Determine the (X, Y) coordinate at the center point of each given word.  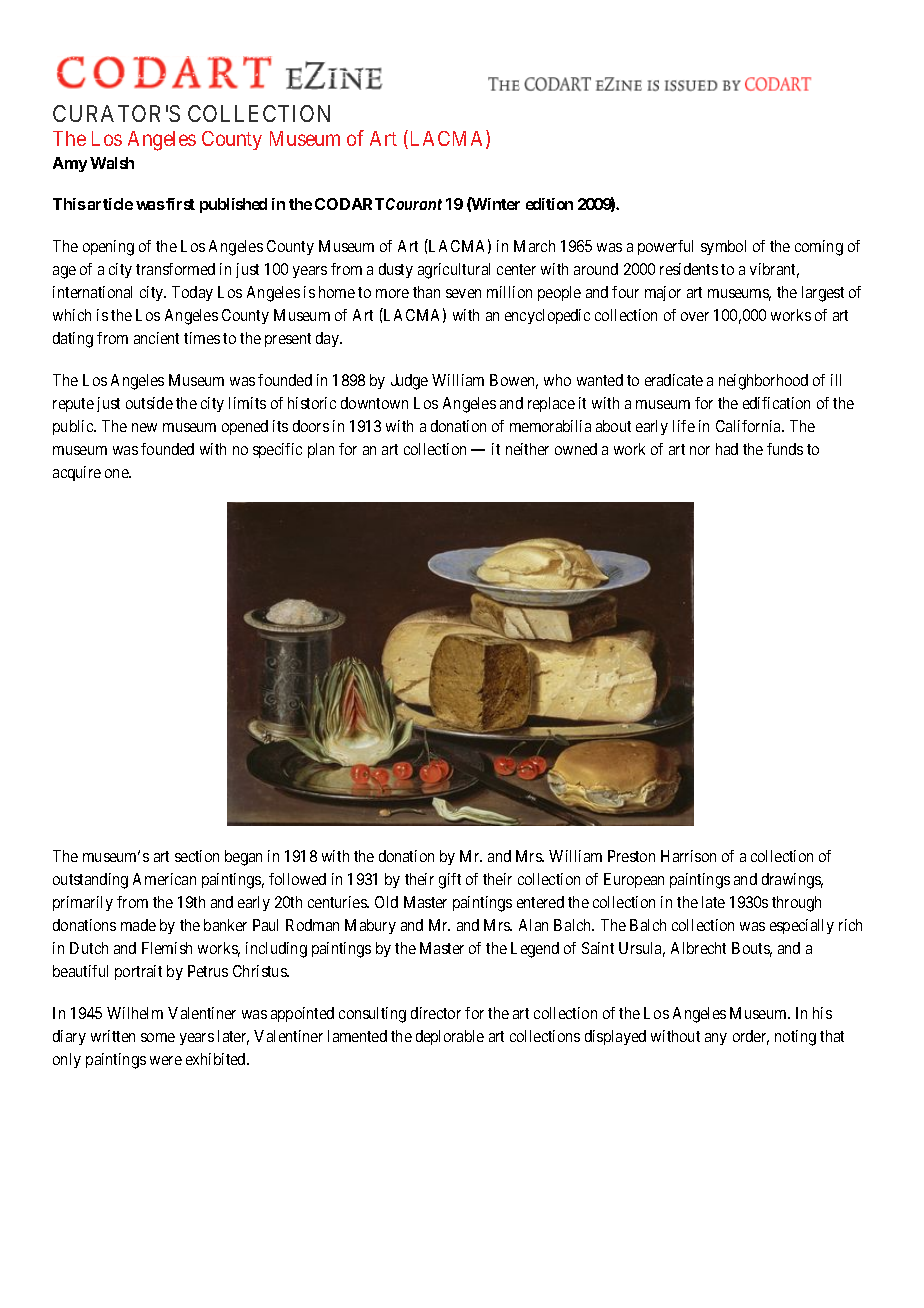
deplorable (450, 1037)
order (751, 1037)
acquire (77, 473)
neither (527, 449)
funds (785, 449)
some (158, 1037)
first (179, 204)
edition (549, 204)
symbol (723, 247)
